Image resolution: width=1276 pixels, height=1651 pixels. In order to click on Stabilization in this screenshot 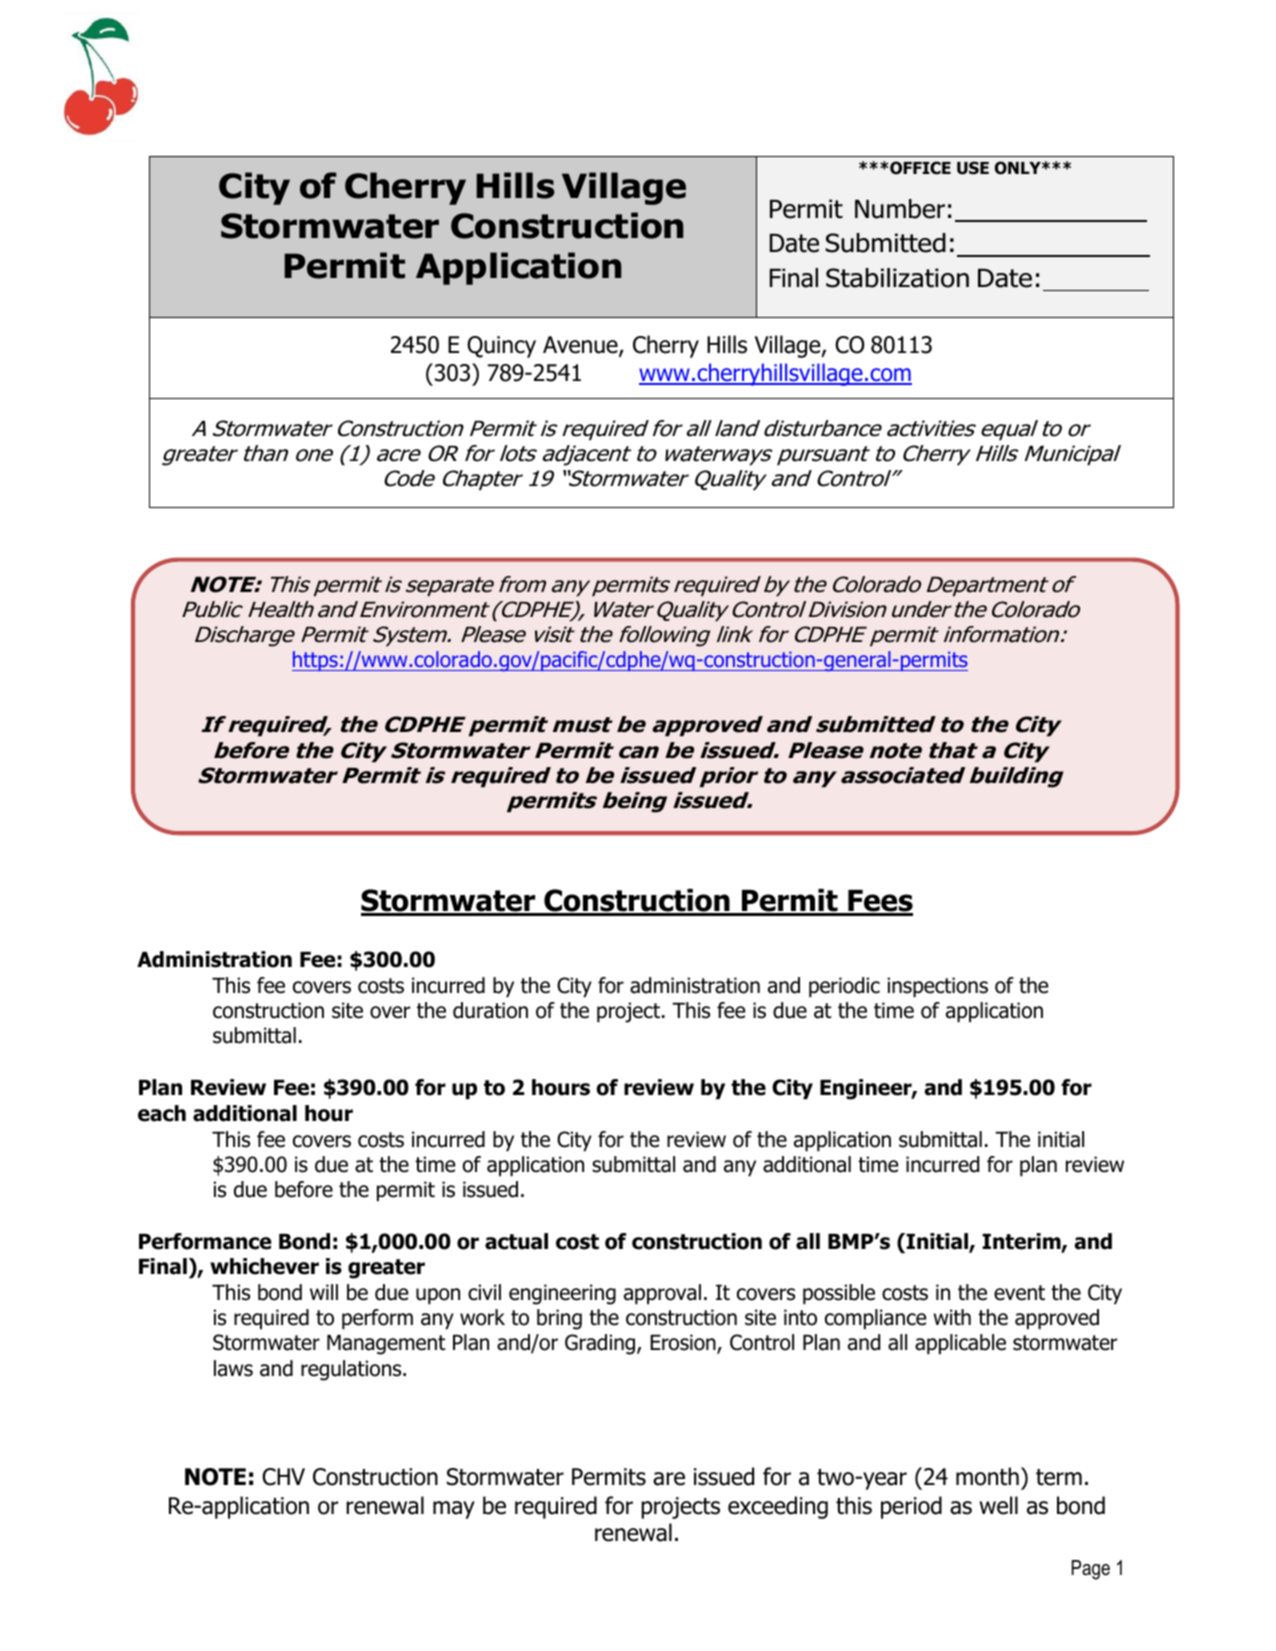, I will do `click(897, 278)`.
